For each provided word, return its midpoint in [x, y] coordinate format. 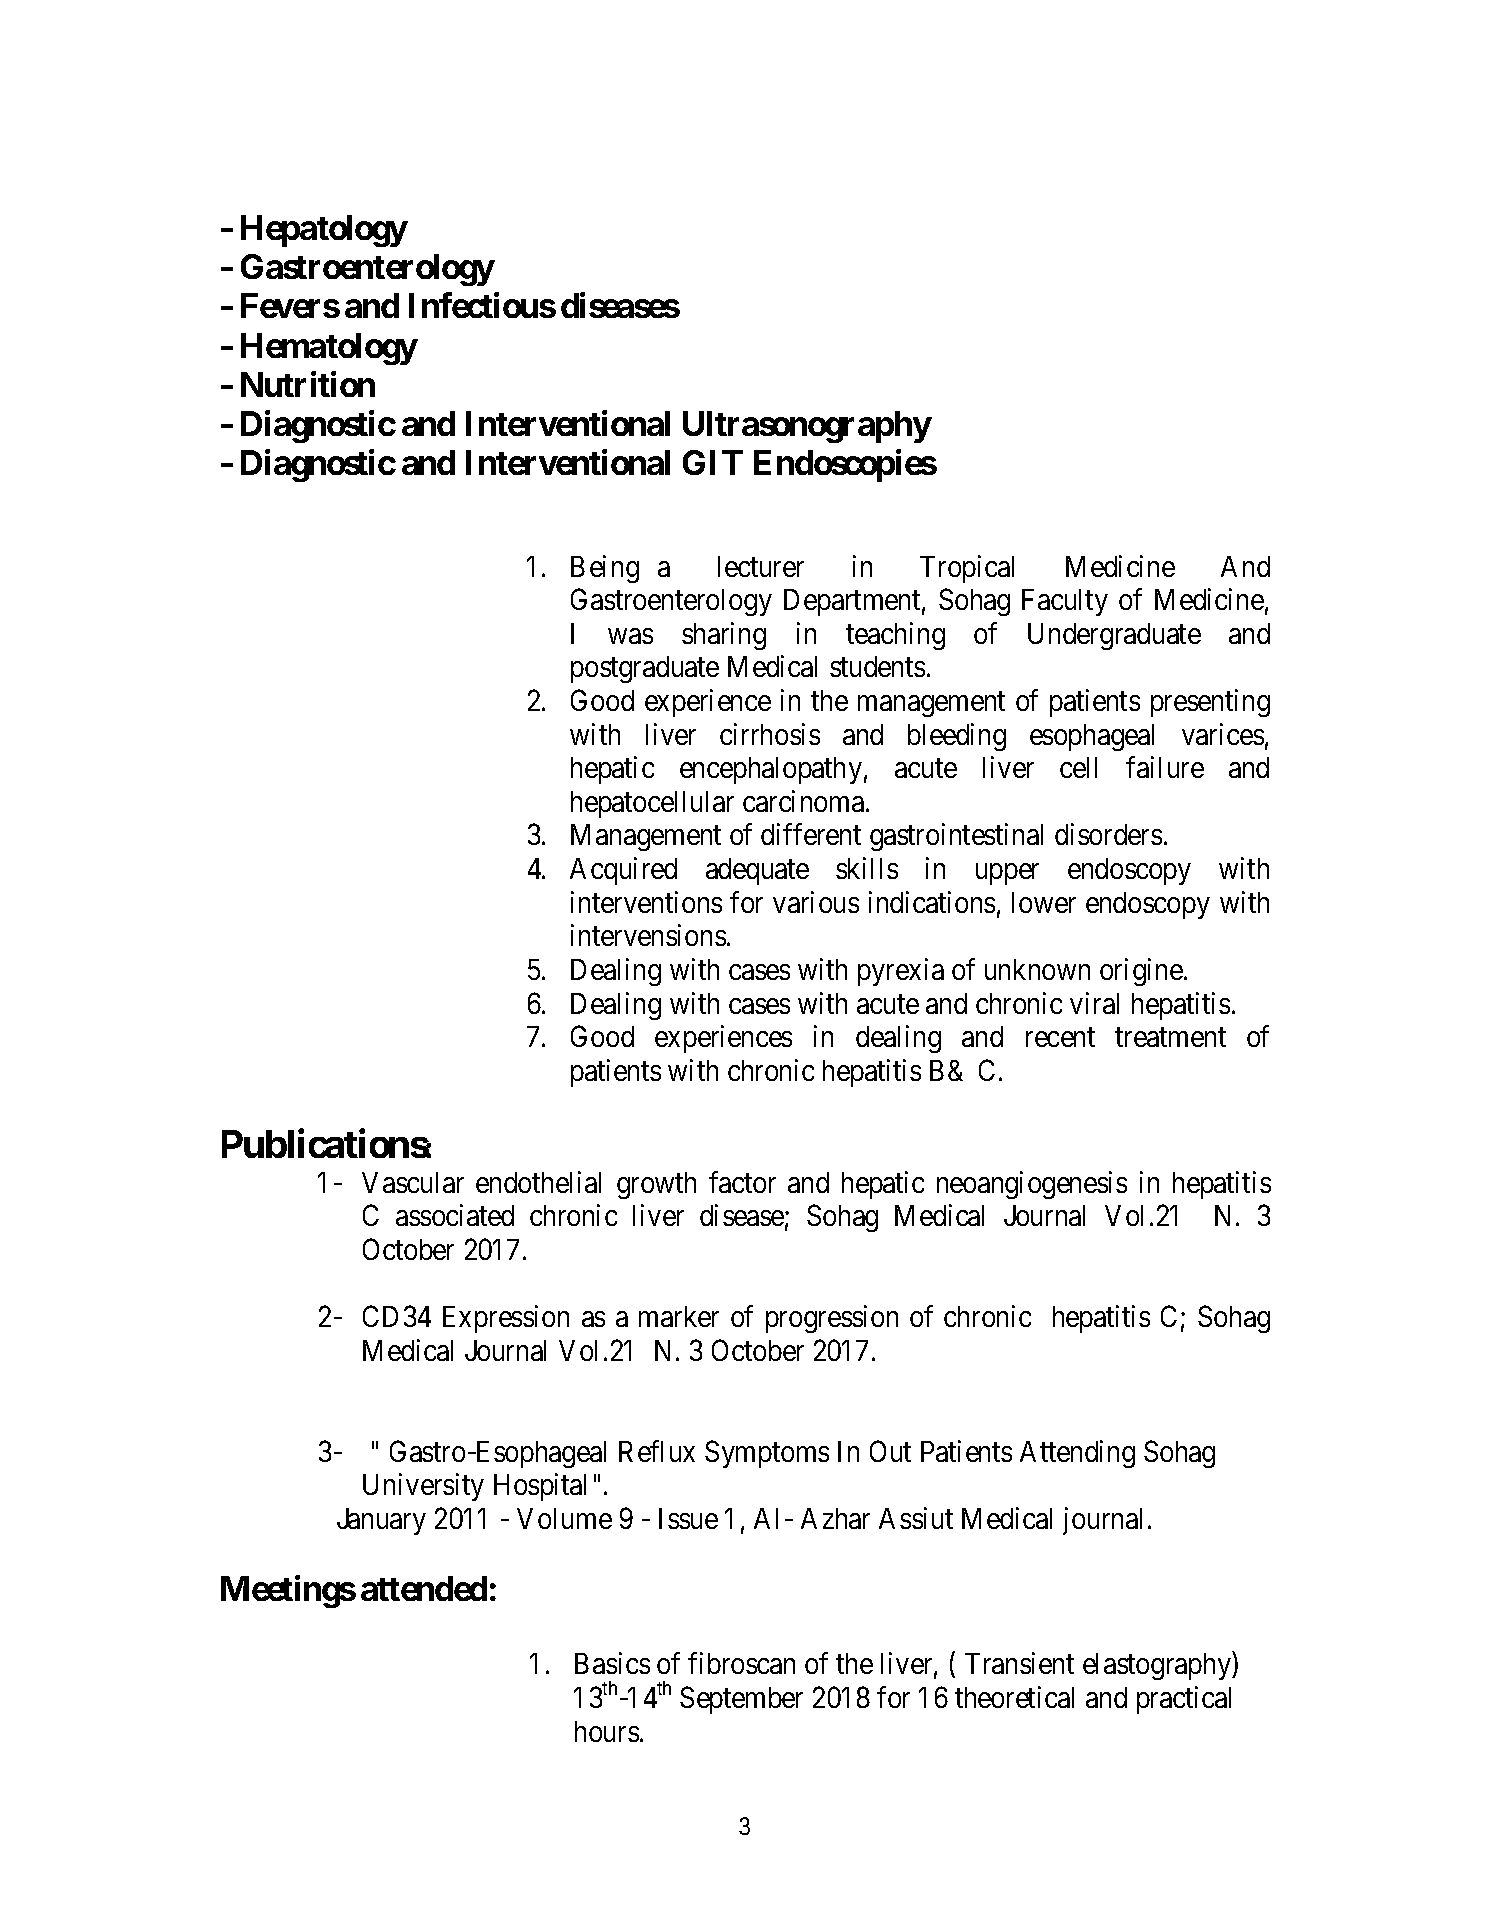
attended [424, 1588]
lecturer [761, 566]
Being [605, 569]
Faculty [1065, 602]
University [423, 1487]
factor [742, 1182]
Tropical [967, 569]
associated [455, 1215]
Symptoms [767, 1454]
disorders [1108, 834]
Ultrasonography [807, 427]
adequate [757, 871]
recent [1060, 1037]
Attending [1077, 1454]
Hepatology [324, 231]
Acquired [623, 871]
